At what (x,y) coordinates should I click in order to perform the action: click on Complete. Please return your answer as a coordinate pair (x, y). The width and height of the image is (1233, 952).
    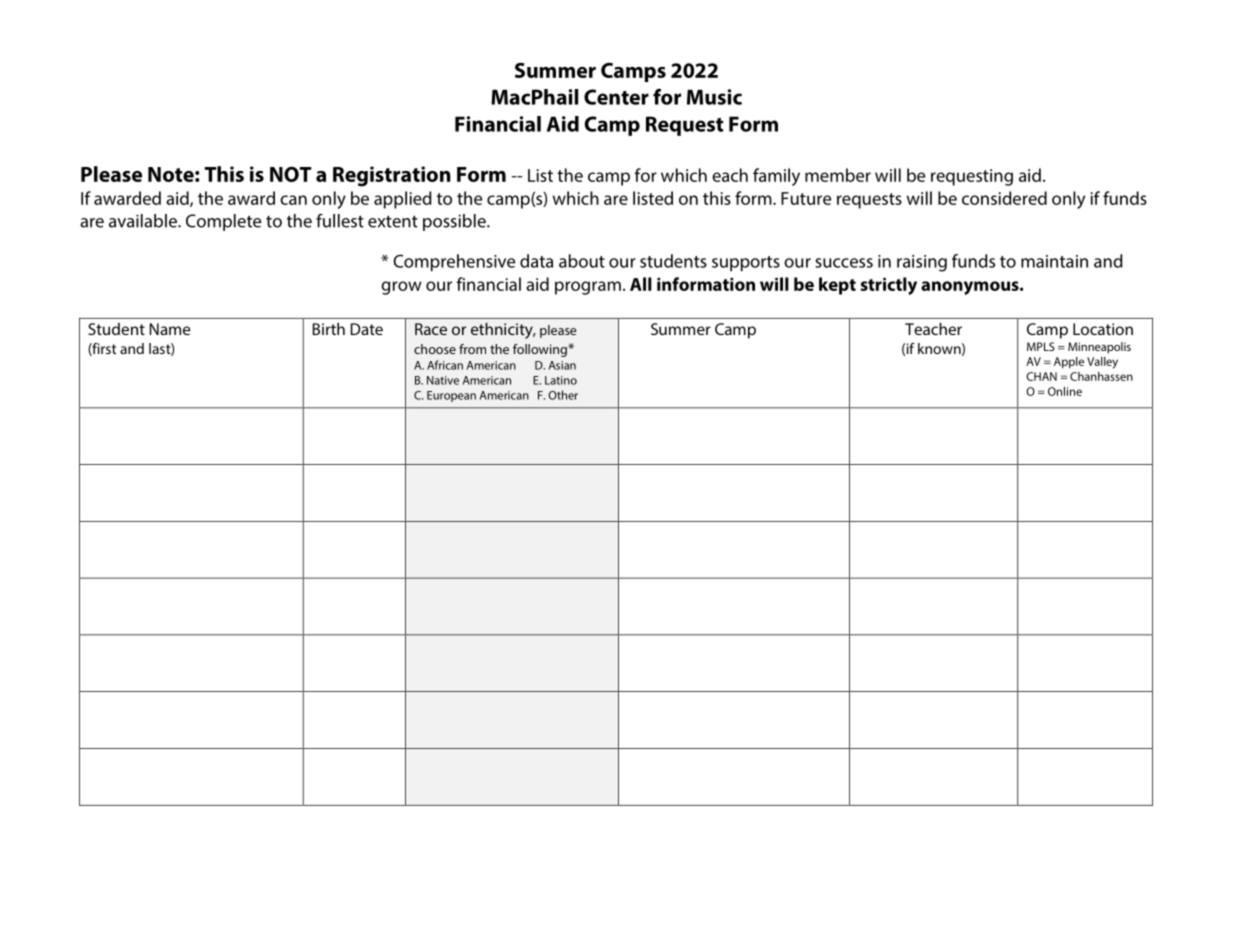
    Looking at the image, I should click on (223, 222).
